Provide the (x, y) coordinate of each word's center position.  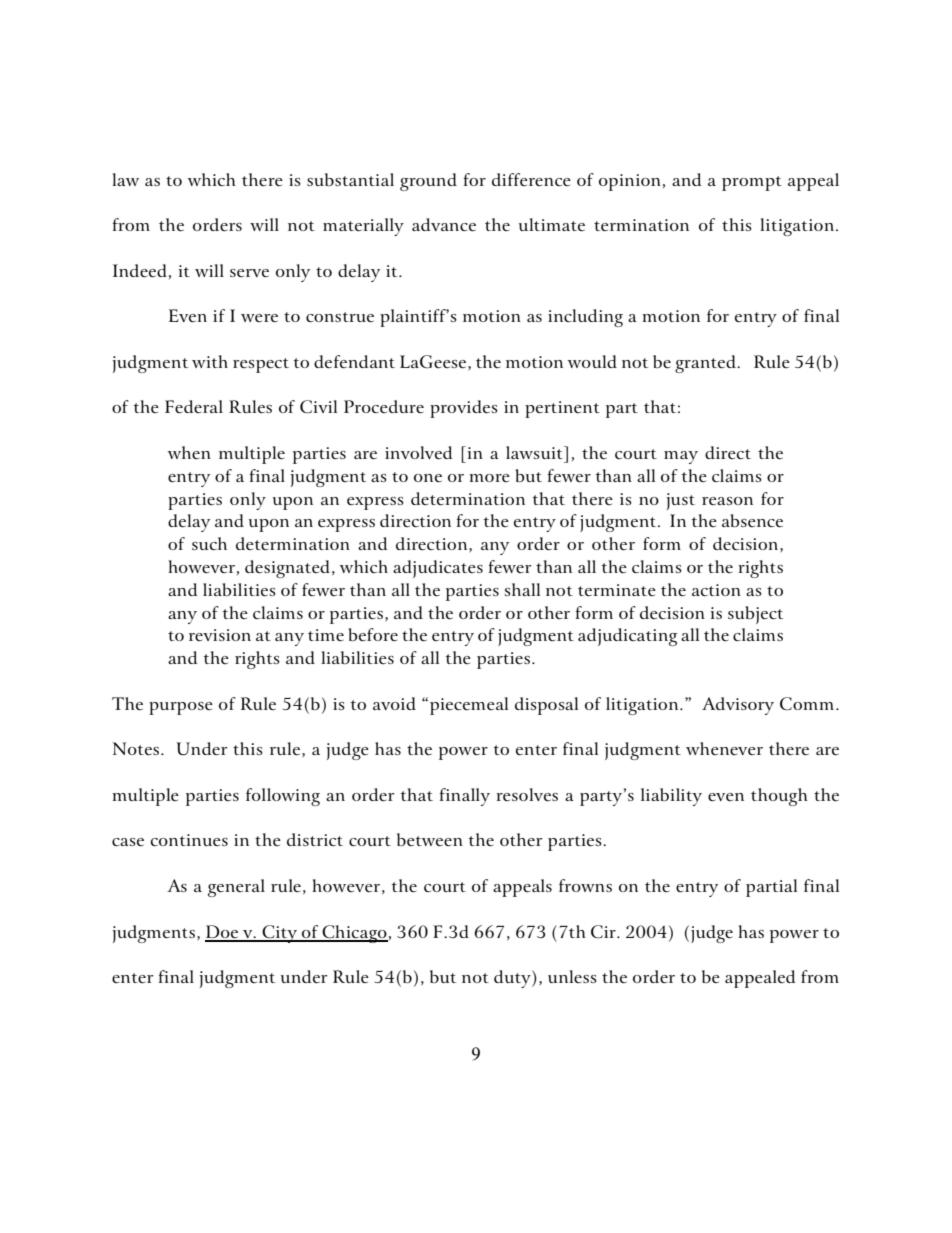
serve (249, 273)
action (716, 590)
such (209, 543)
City (280, 934)
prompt (752, 183)
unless (572, 977)
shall (522, 589)
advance (444, 225)
